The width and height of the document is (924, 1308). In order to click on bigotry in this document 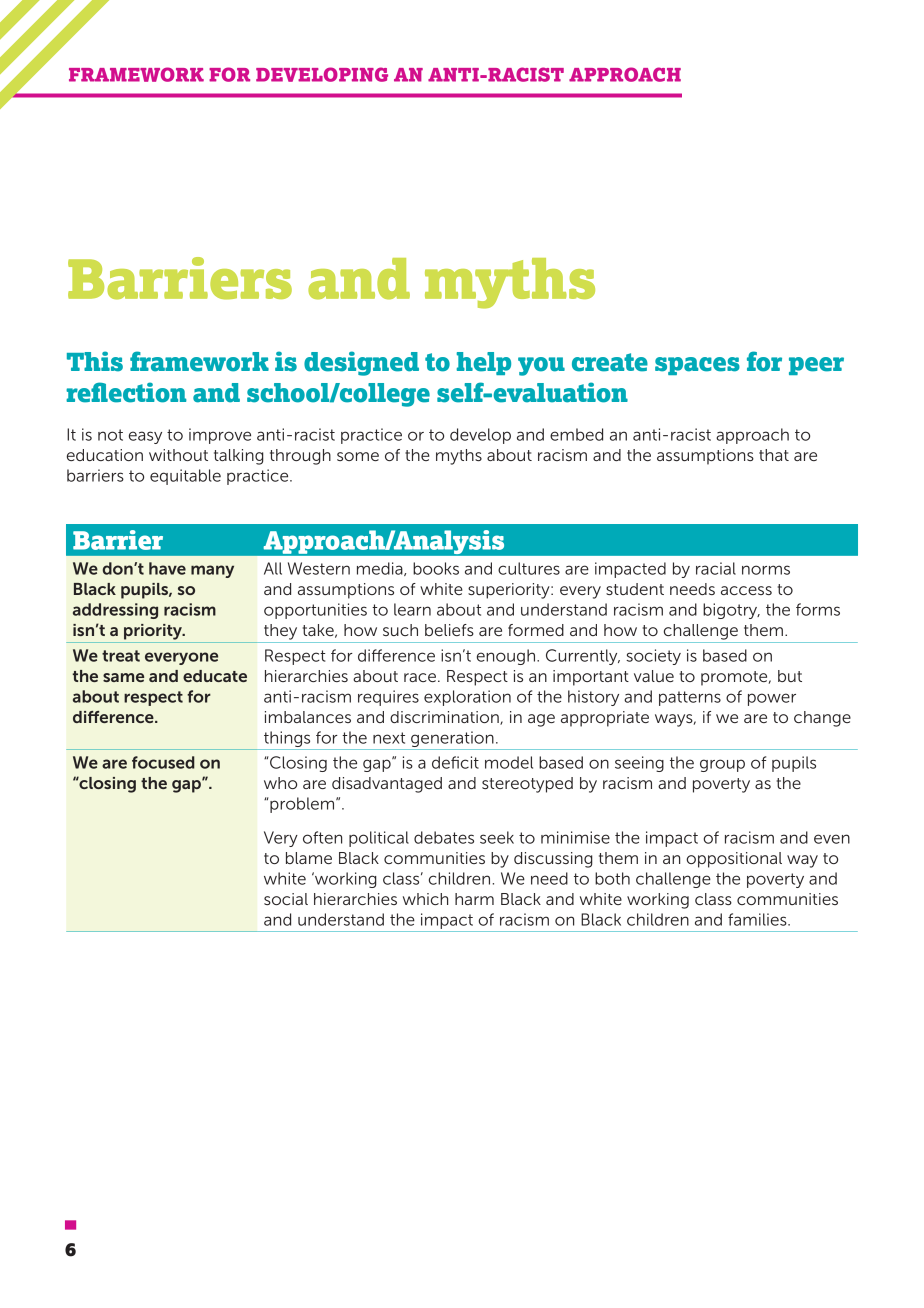, I will do `click(731, 611)`.
